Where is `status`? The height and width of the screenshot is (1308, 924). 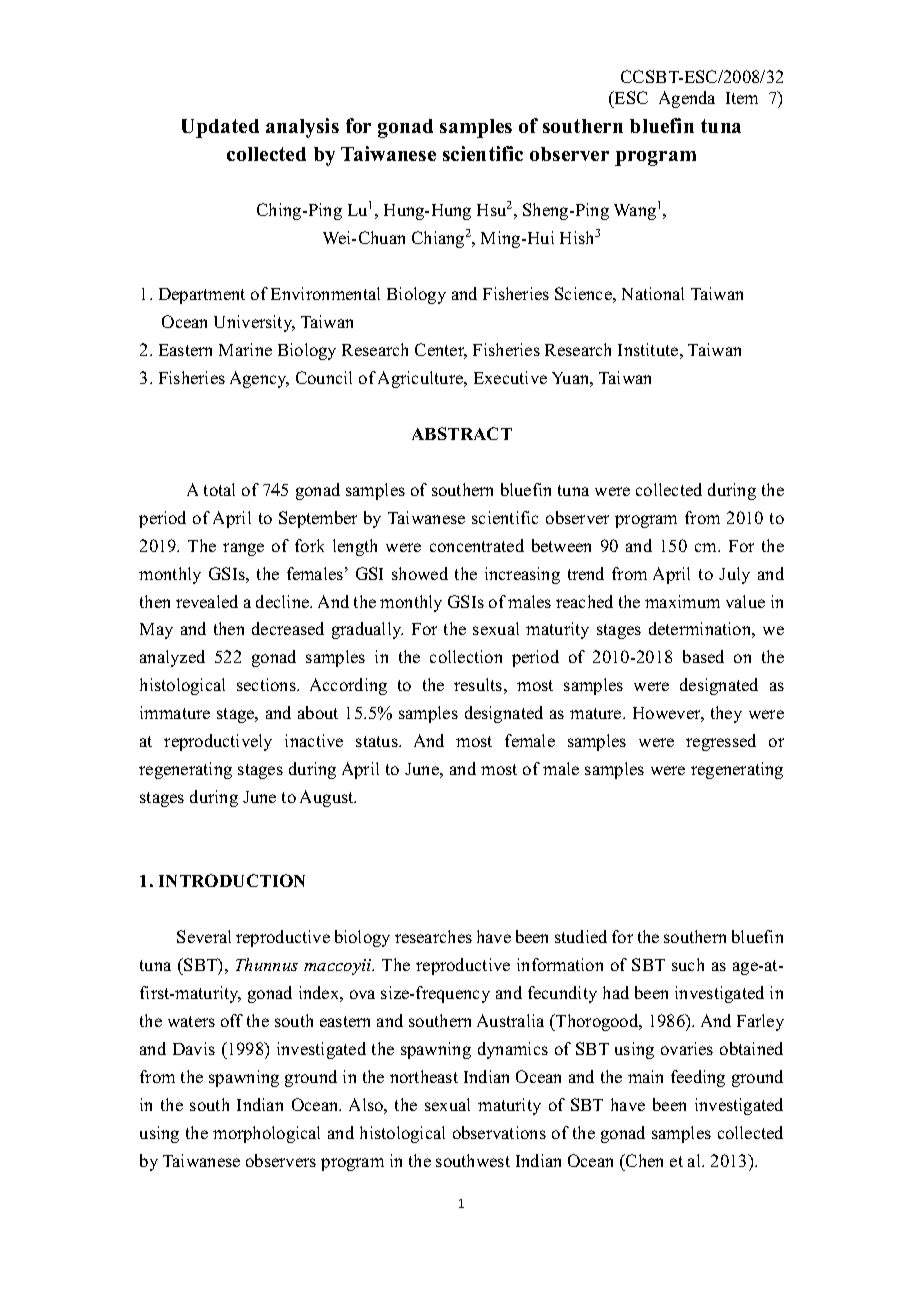 status is located at coordinates (378, 741).
